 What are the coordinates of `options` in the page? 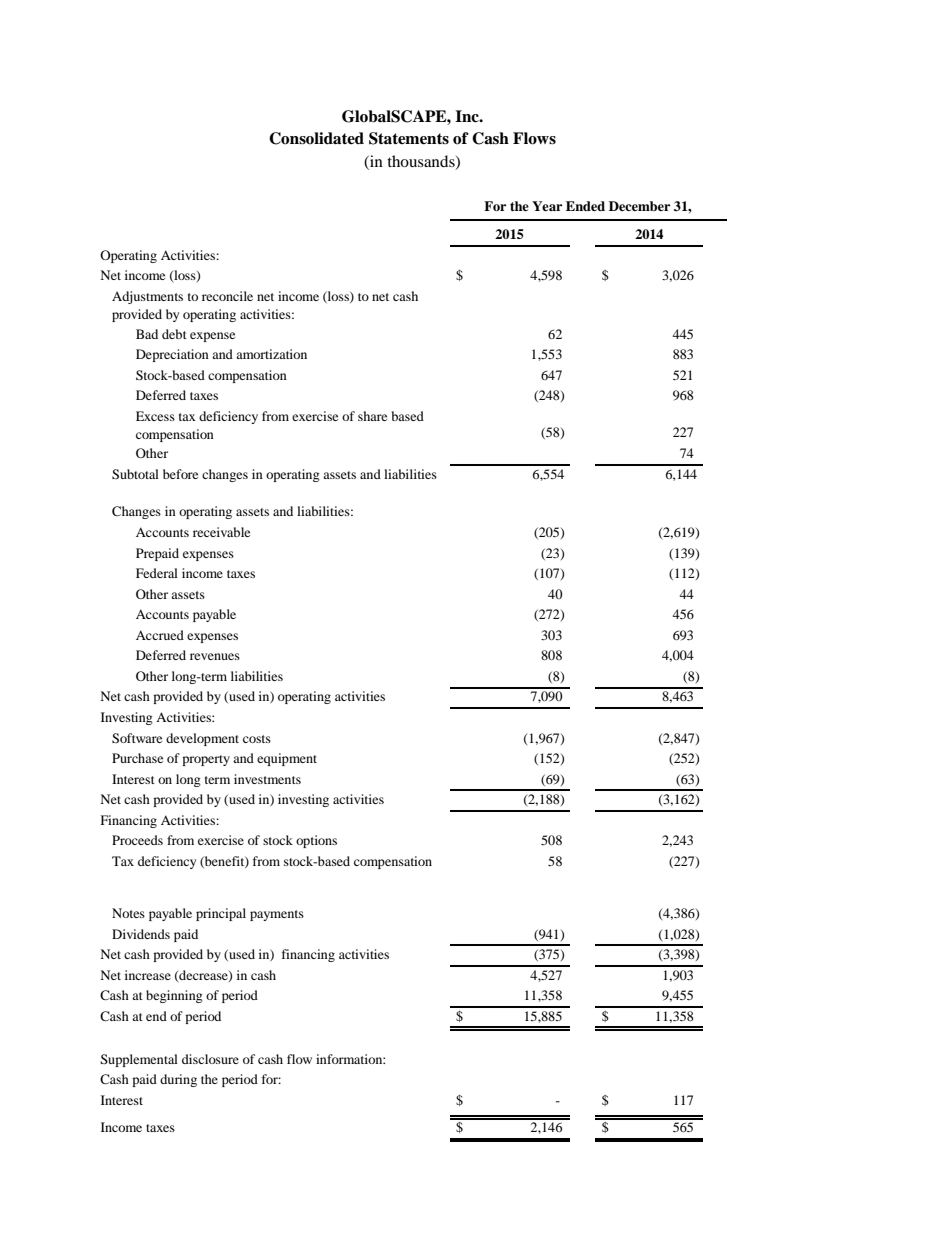 It's located at (316, 841).
